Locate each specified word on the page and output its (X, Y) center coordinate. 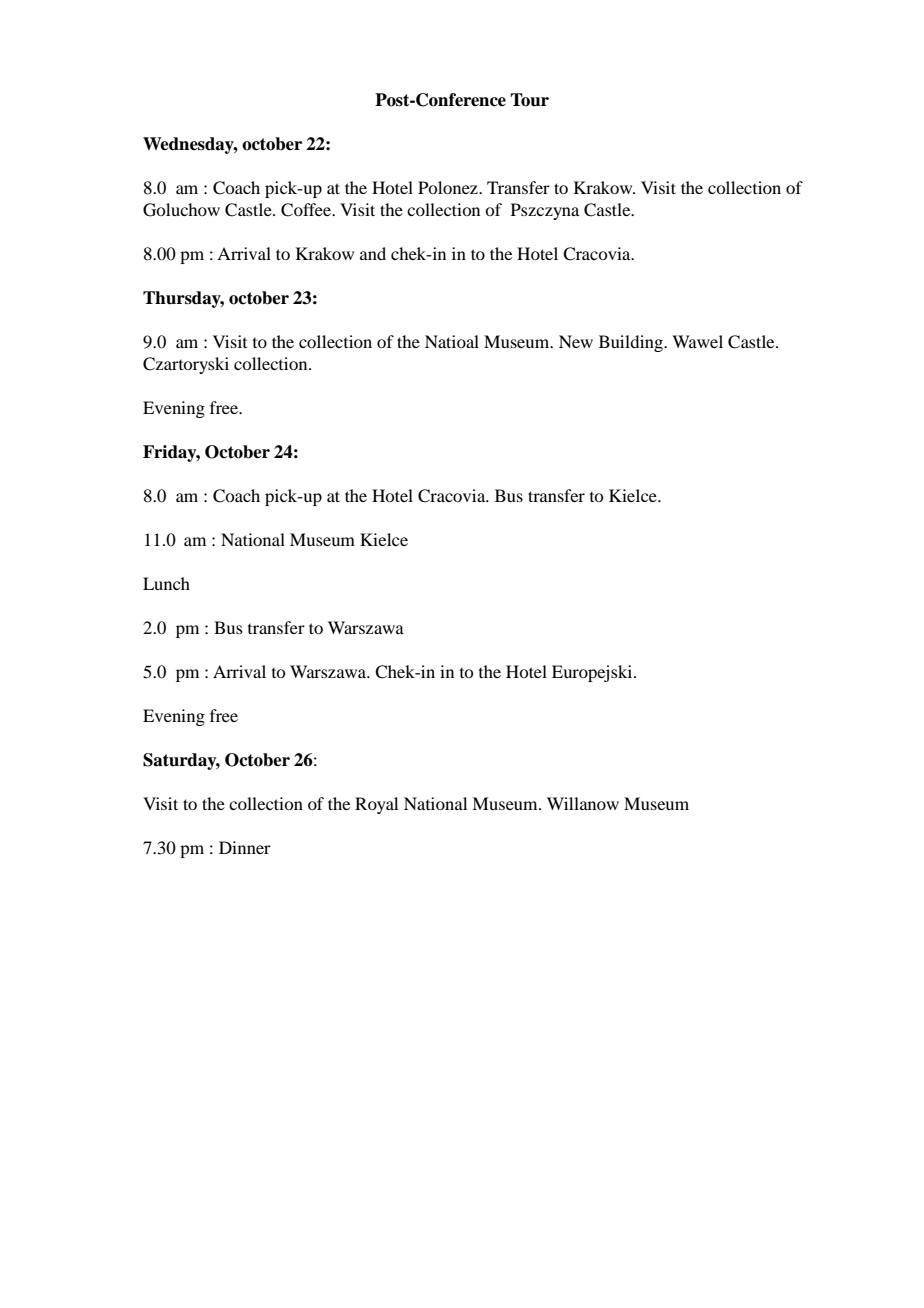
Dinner (245, 847)
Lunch (166, 583)
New (576, 341)
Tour (529, 100)
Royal (376, 805)
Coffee (307, 210)
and (373, 253)
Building (632, 343)
